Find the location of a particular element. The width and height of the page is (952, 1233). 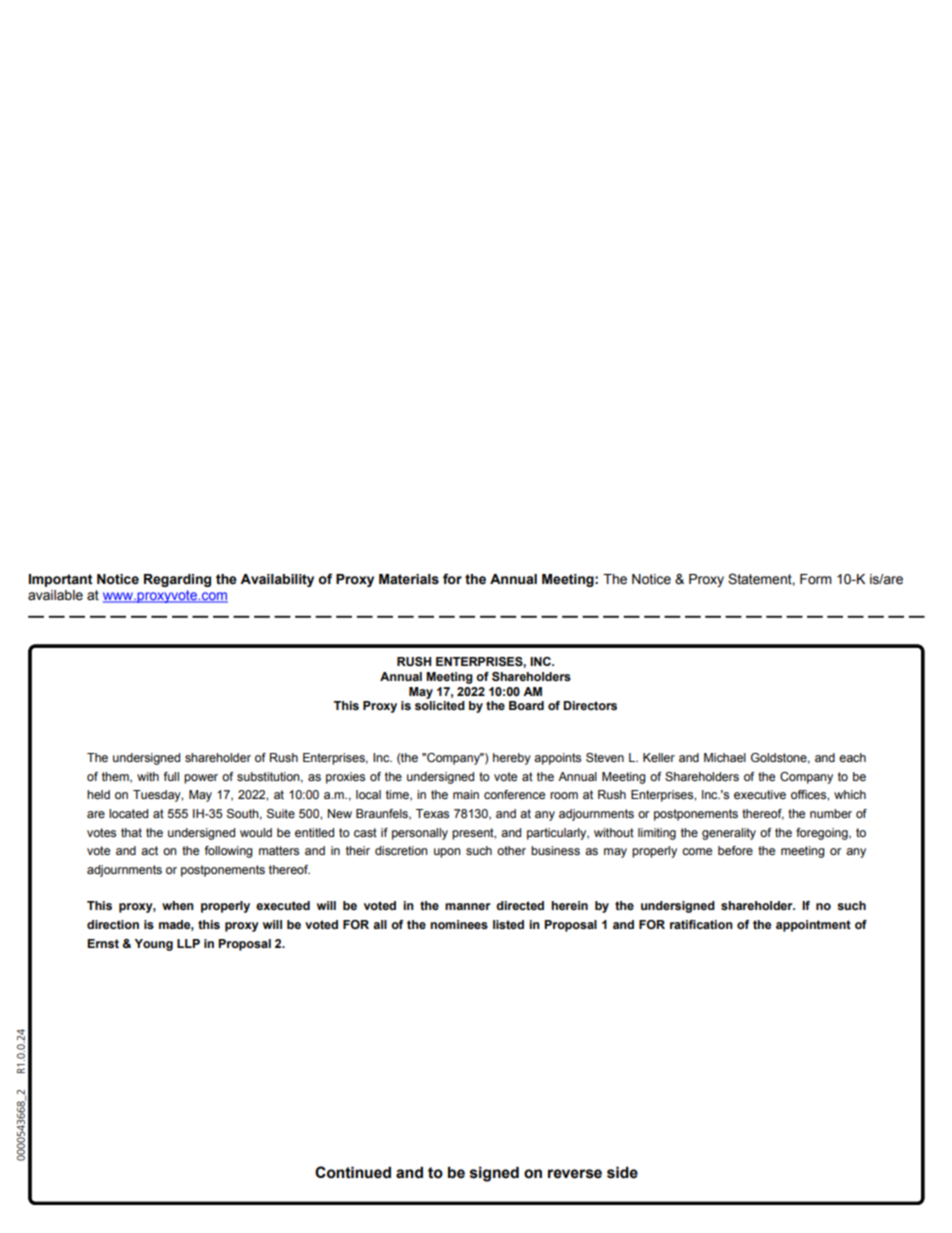

nominees is located at coordinates (459, 925).
